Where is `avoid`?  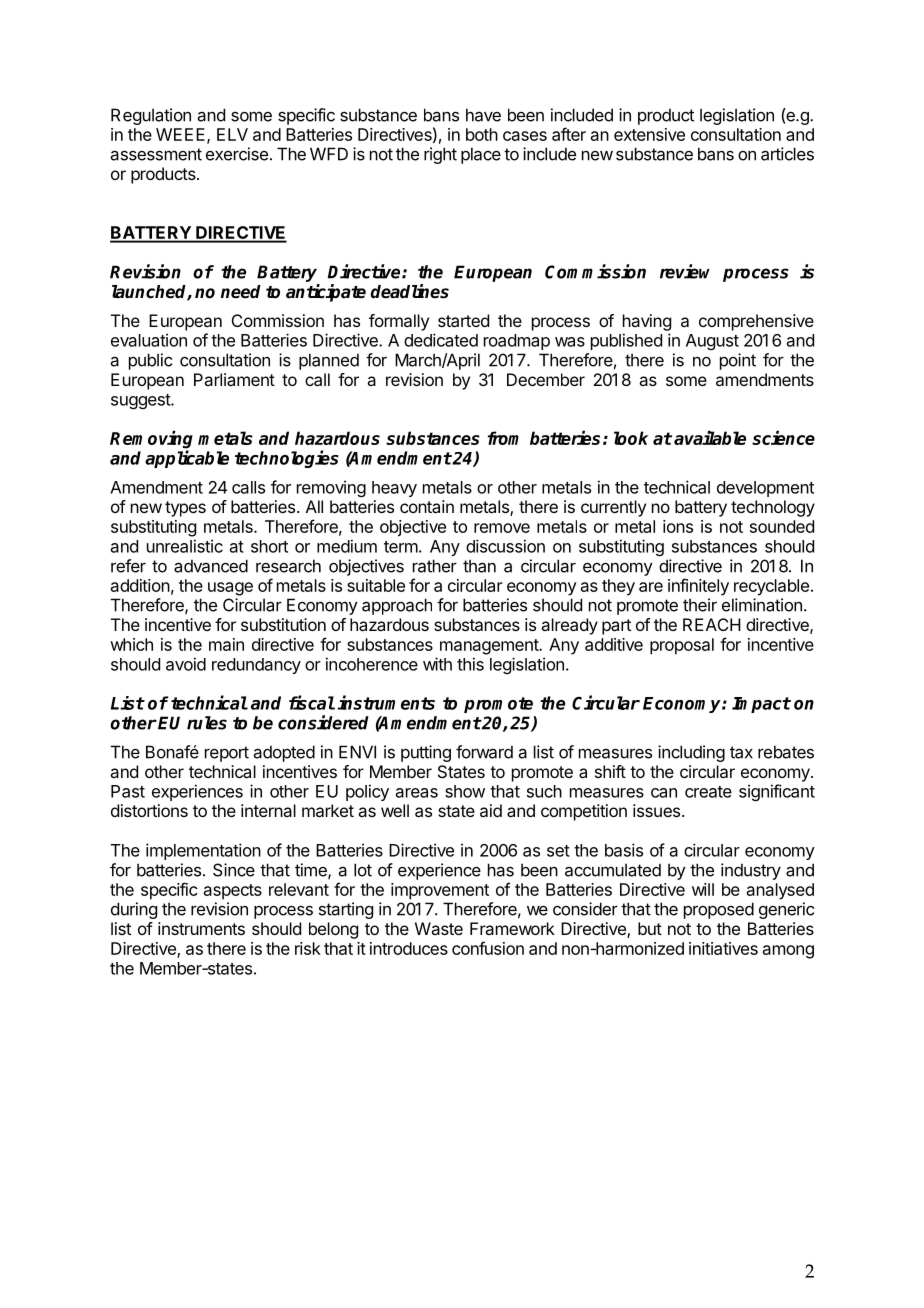
avoid is located at coordinates (186, 664).
